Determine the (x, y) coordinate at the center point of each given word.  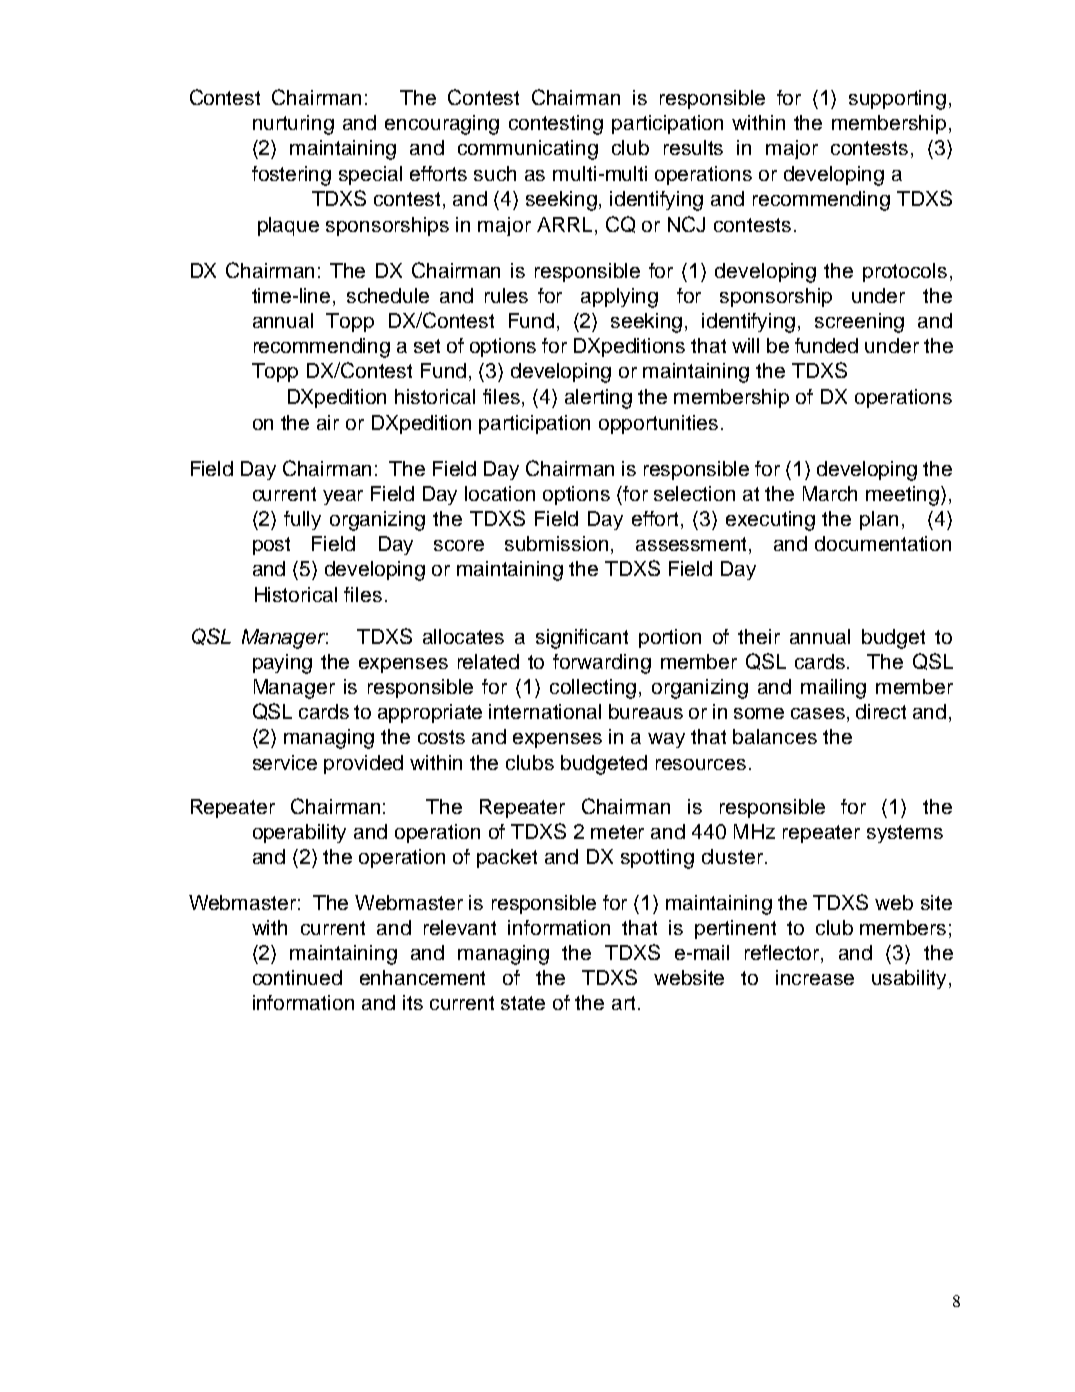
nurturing (293, 125)
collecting (593, 689)
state (523, 1003)
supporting (897, 100)
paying (282, 664)
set (427, 346)
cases (818, 713)
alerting (598, 399)
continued (297, 977)
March (830, 493)
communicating (528, 150)
